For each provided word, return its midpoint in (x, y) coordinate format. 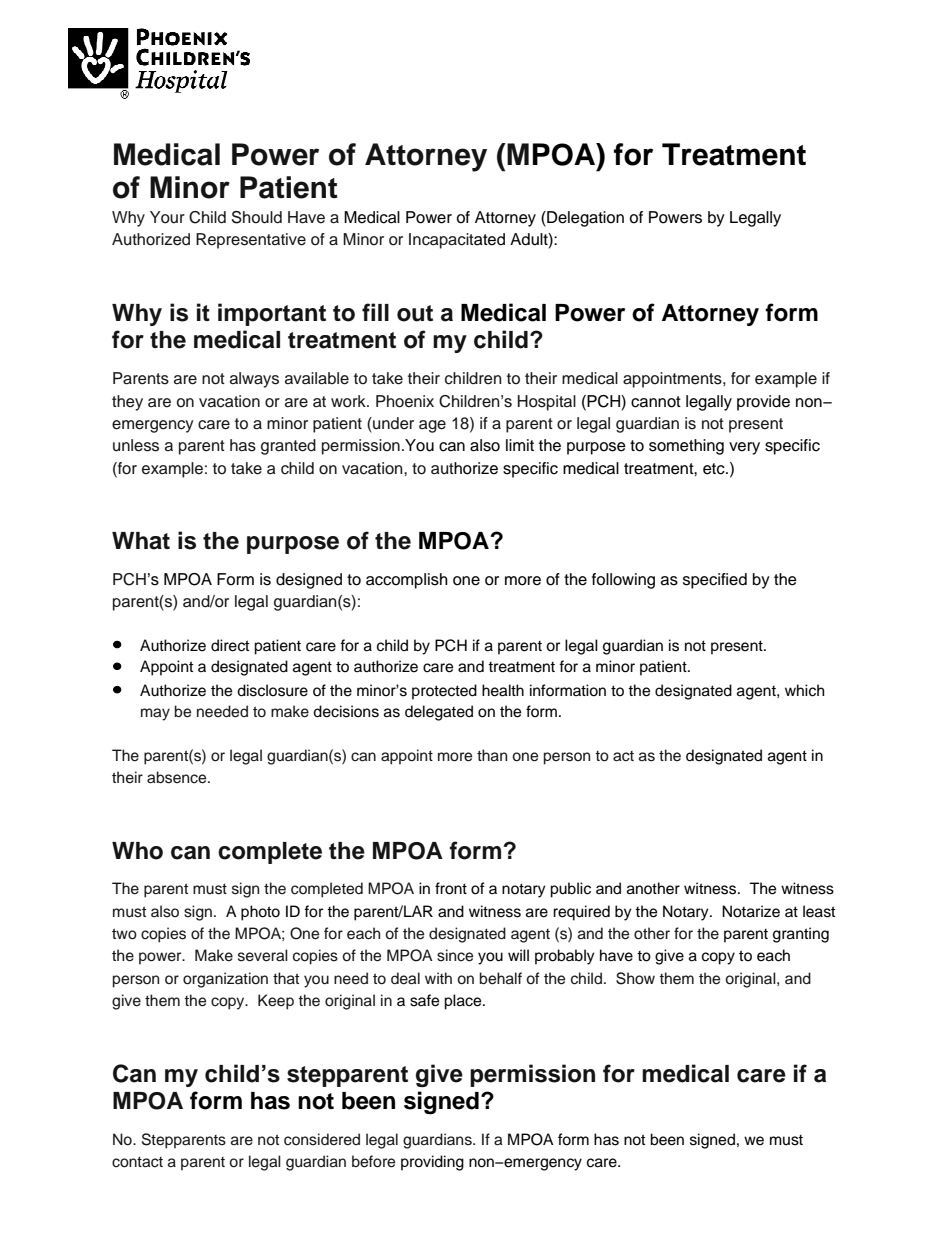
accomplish (407, 581)
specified (715, 581)
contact (137, 1162)
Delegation (584, 219)
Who (137, 851)
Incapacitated (457, 241)
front (451, 888)
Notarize (751, 911)
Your (167, 217)
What (141, 541)
